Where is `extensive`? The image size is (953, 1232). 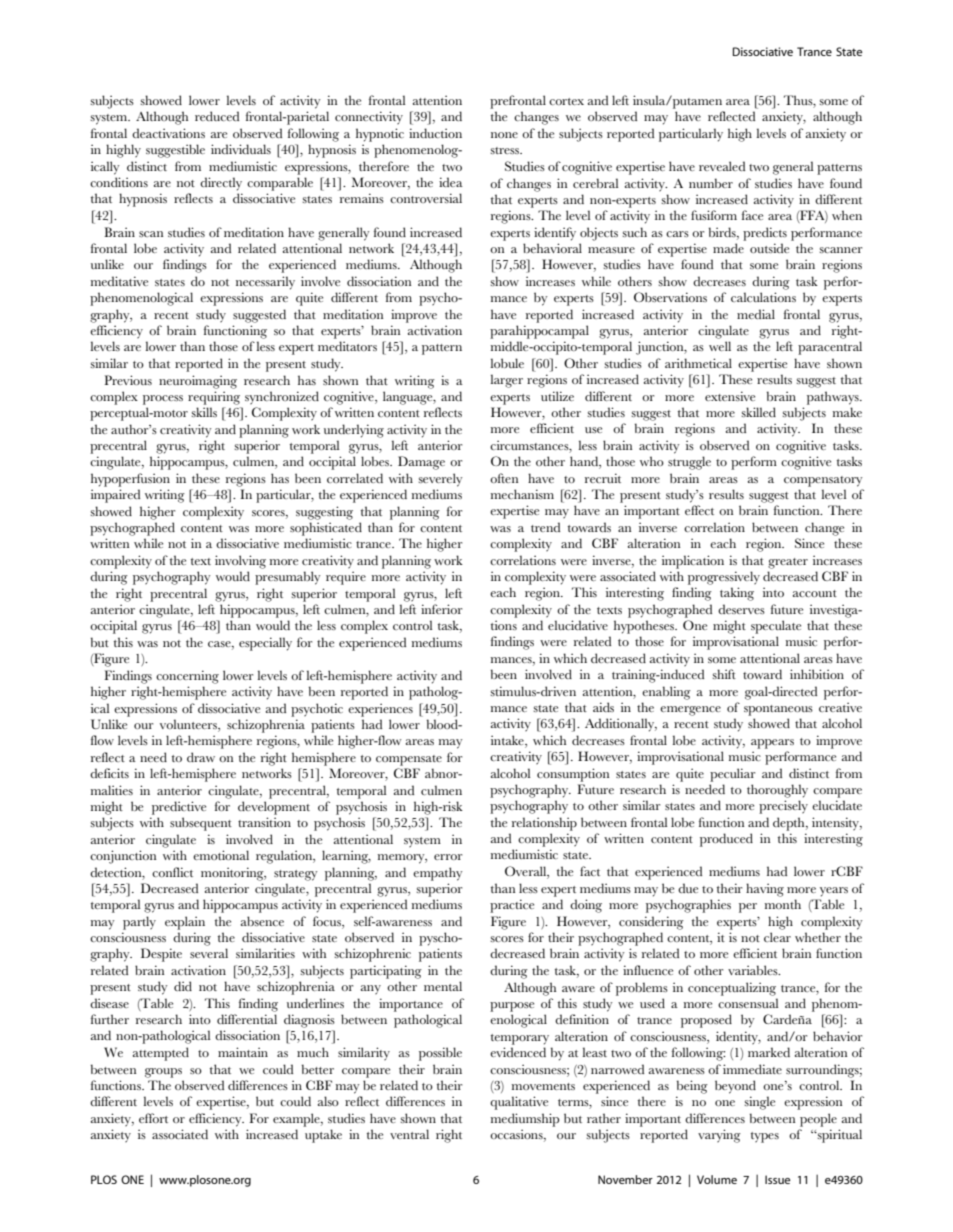
extensive is located at coordinates (730, 396).
